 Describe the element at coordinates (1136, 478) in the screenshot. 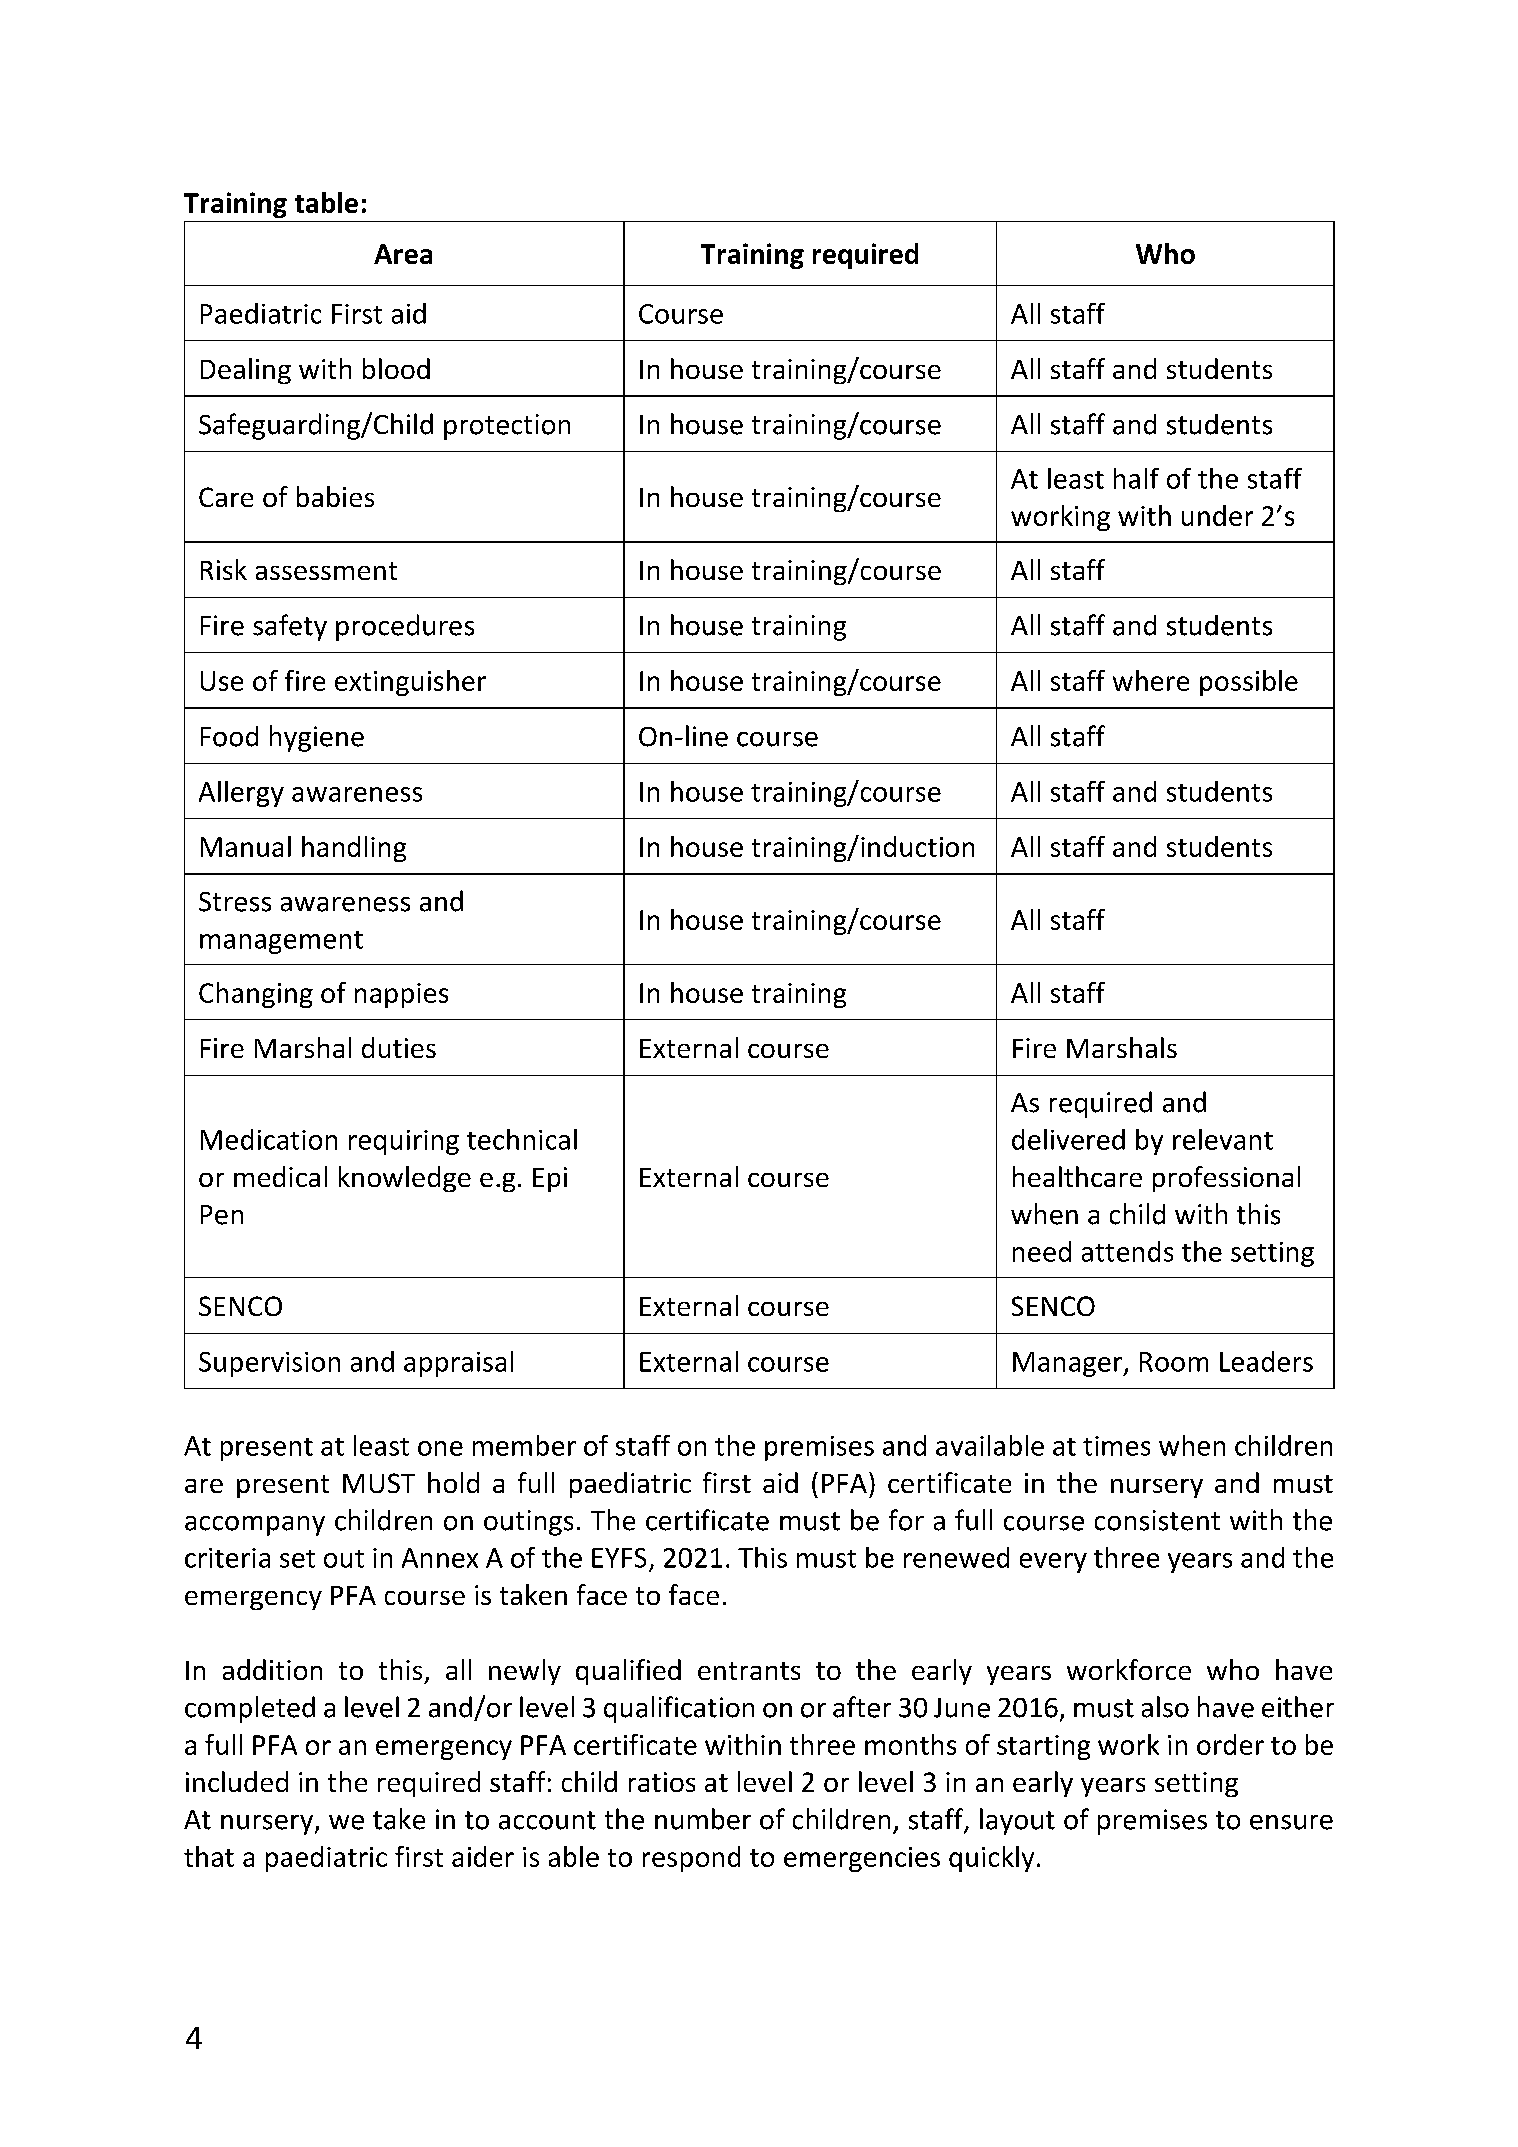

I see `half` at that location.
